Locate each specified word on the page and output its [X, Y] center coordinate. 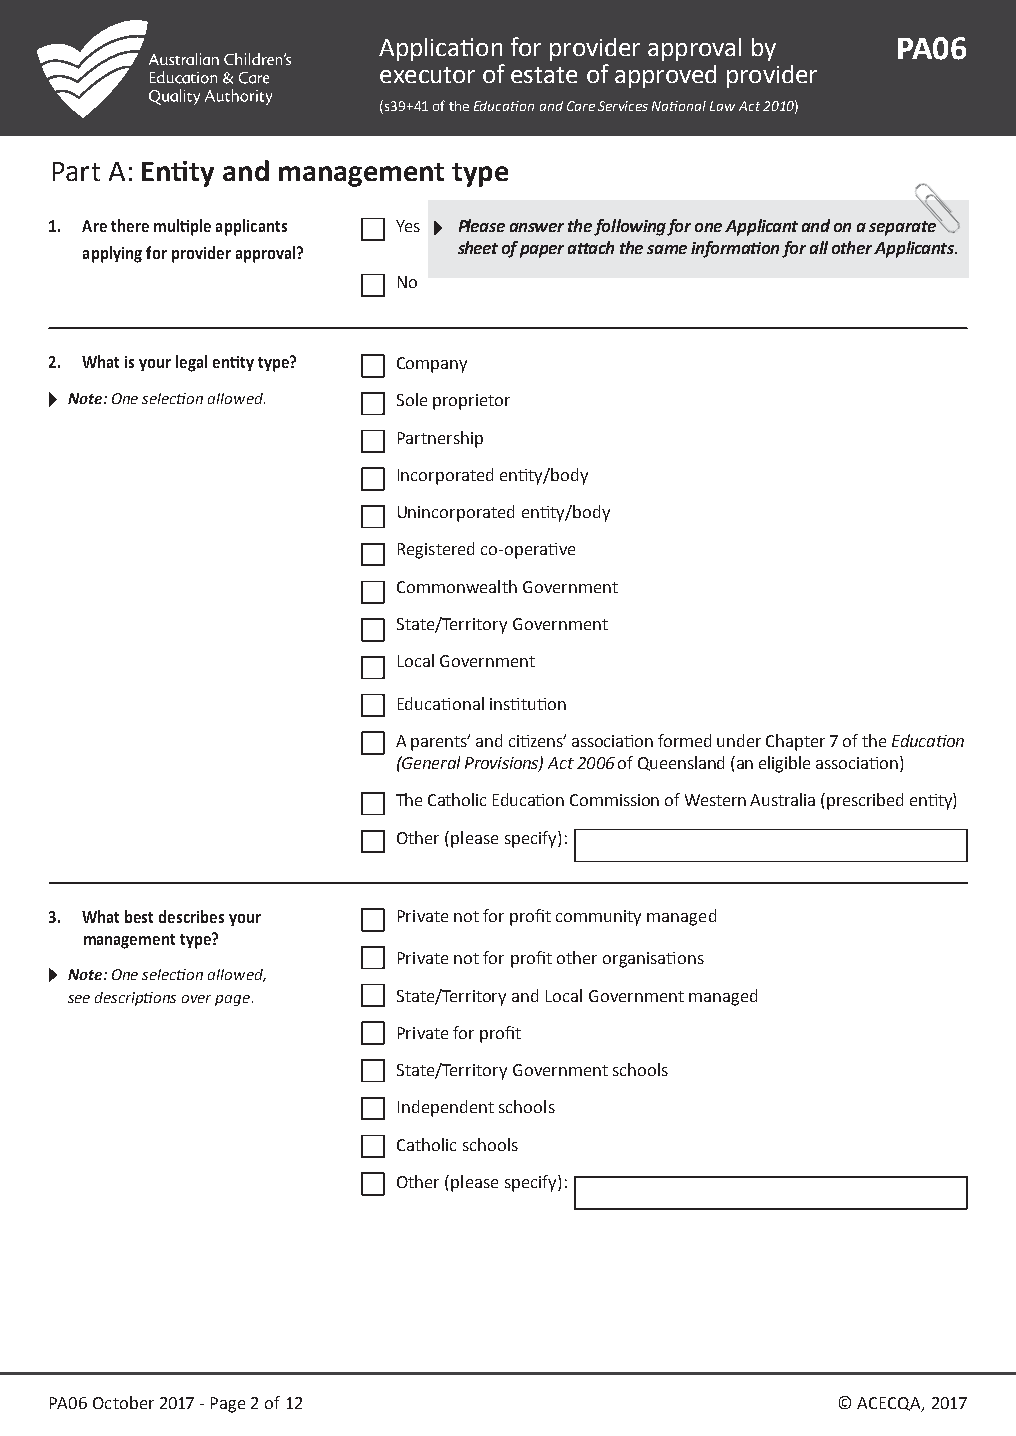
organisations [653, 960]
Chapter [795, 742]
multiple [182, 227]
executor [427, 75]
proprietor [471, 402]
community [598, 918]
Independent [446, 1108]
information [735, 249]
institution [528, 704]
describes [191, 916]
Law [722, 106]
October [123, 1402]
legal [191, 363]
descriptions [135, 999]
